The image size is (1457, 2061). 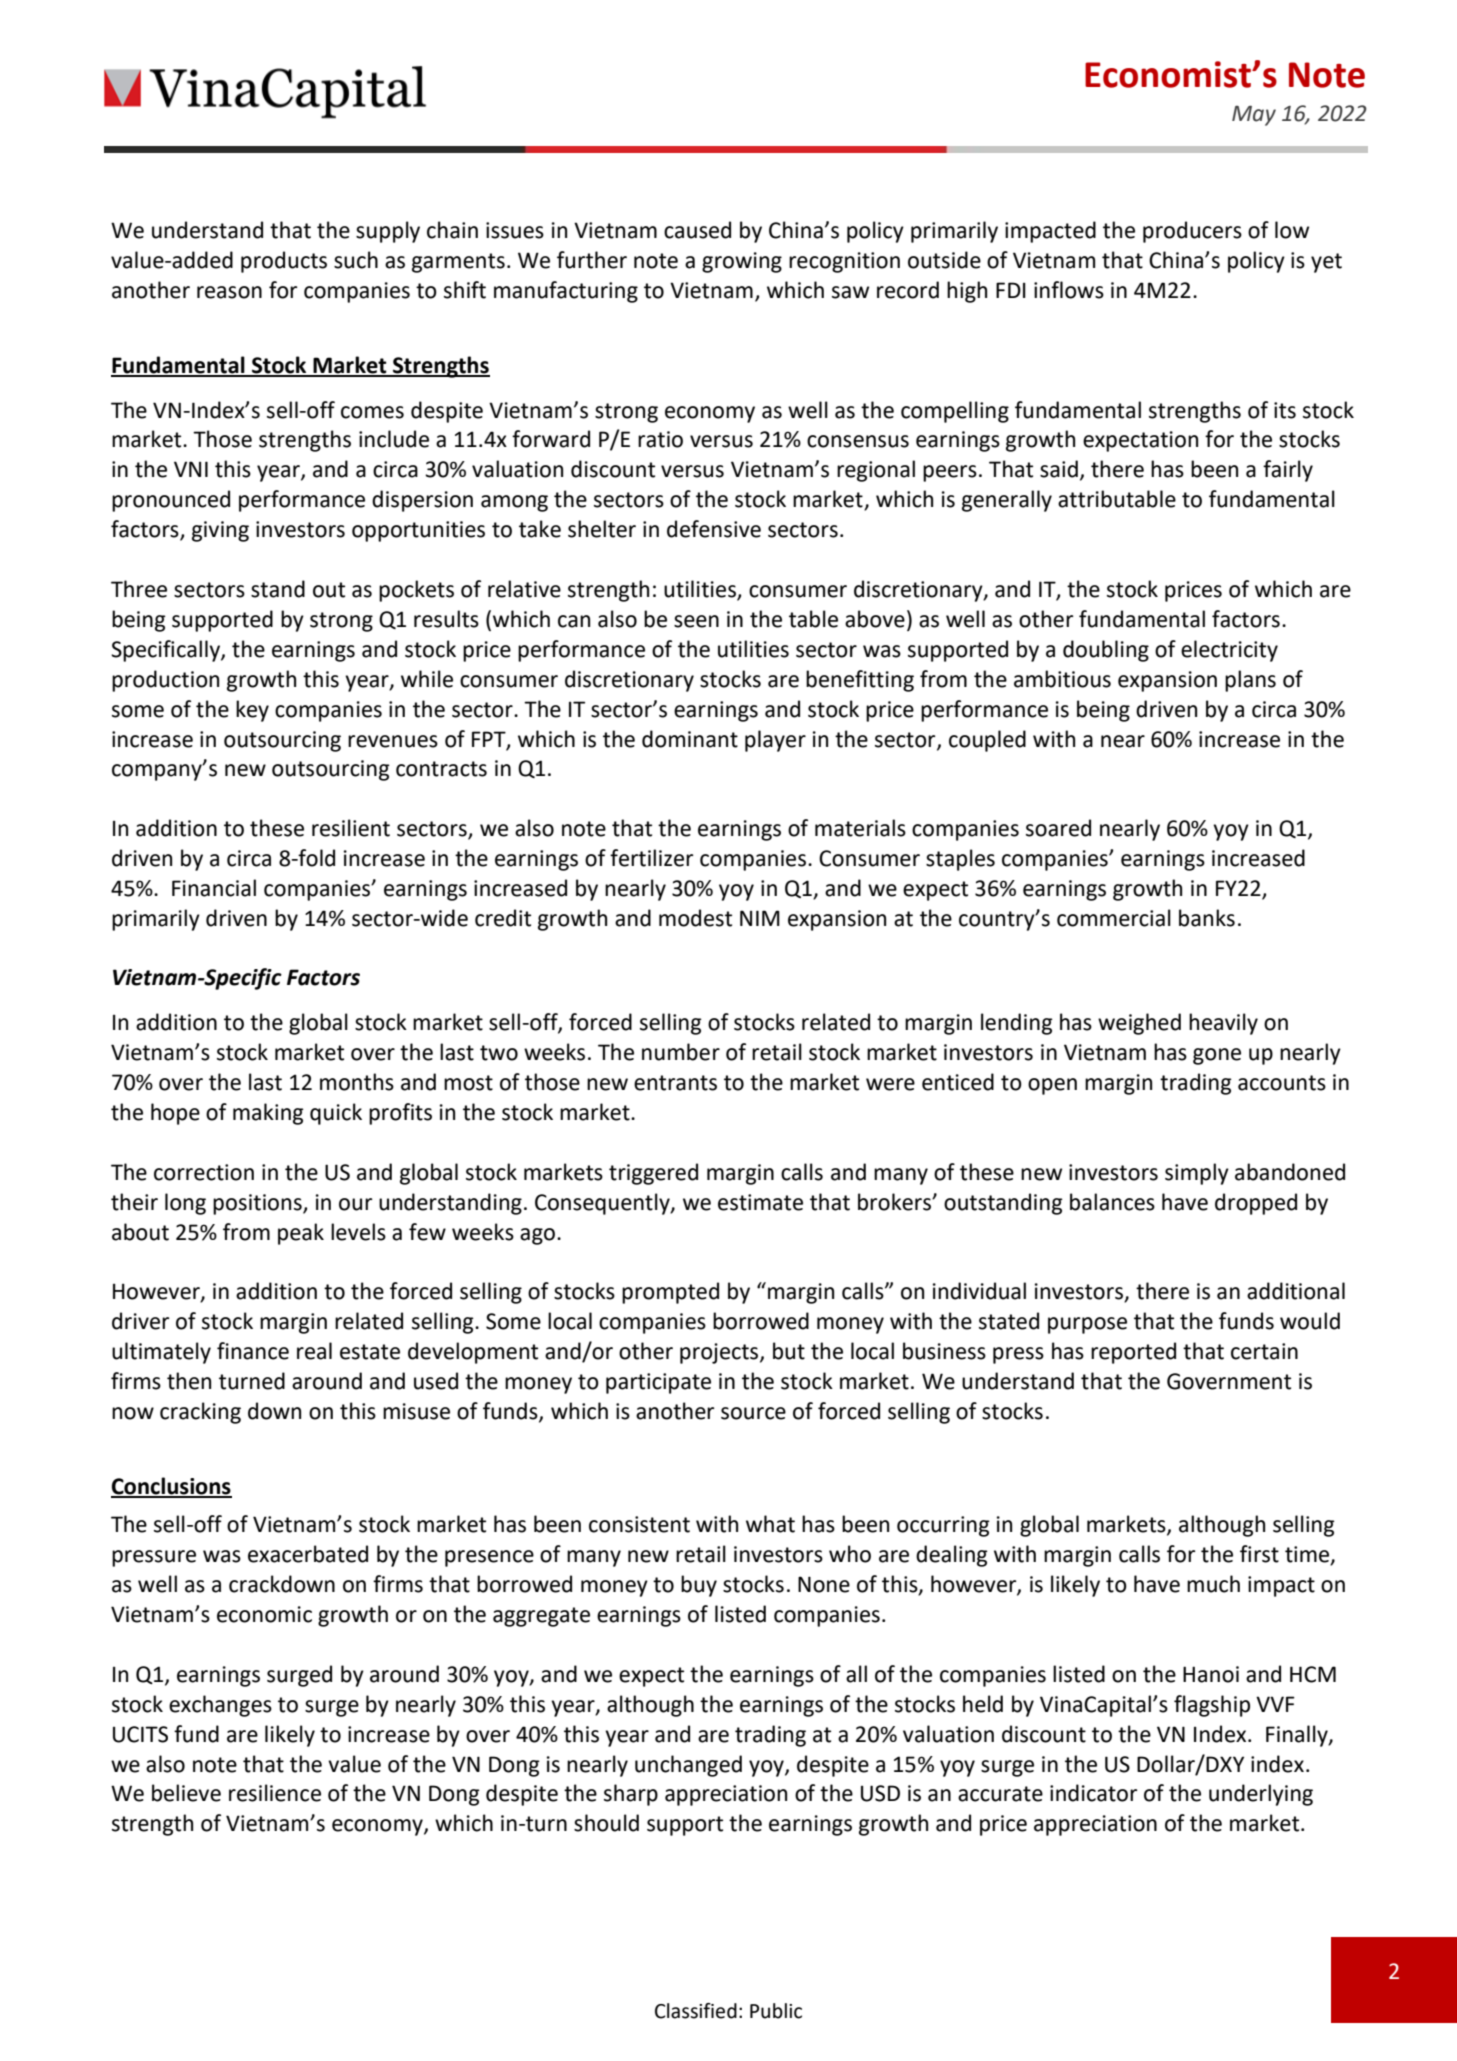 What do you see at coordinates (253, 1351) in the page?
I see `finance` at bounding box center [253, 1351].
